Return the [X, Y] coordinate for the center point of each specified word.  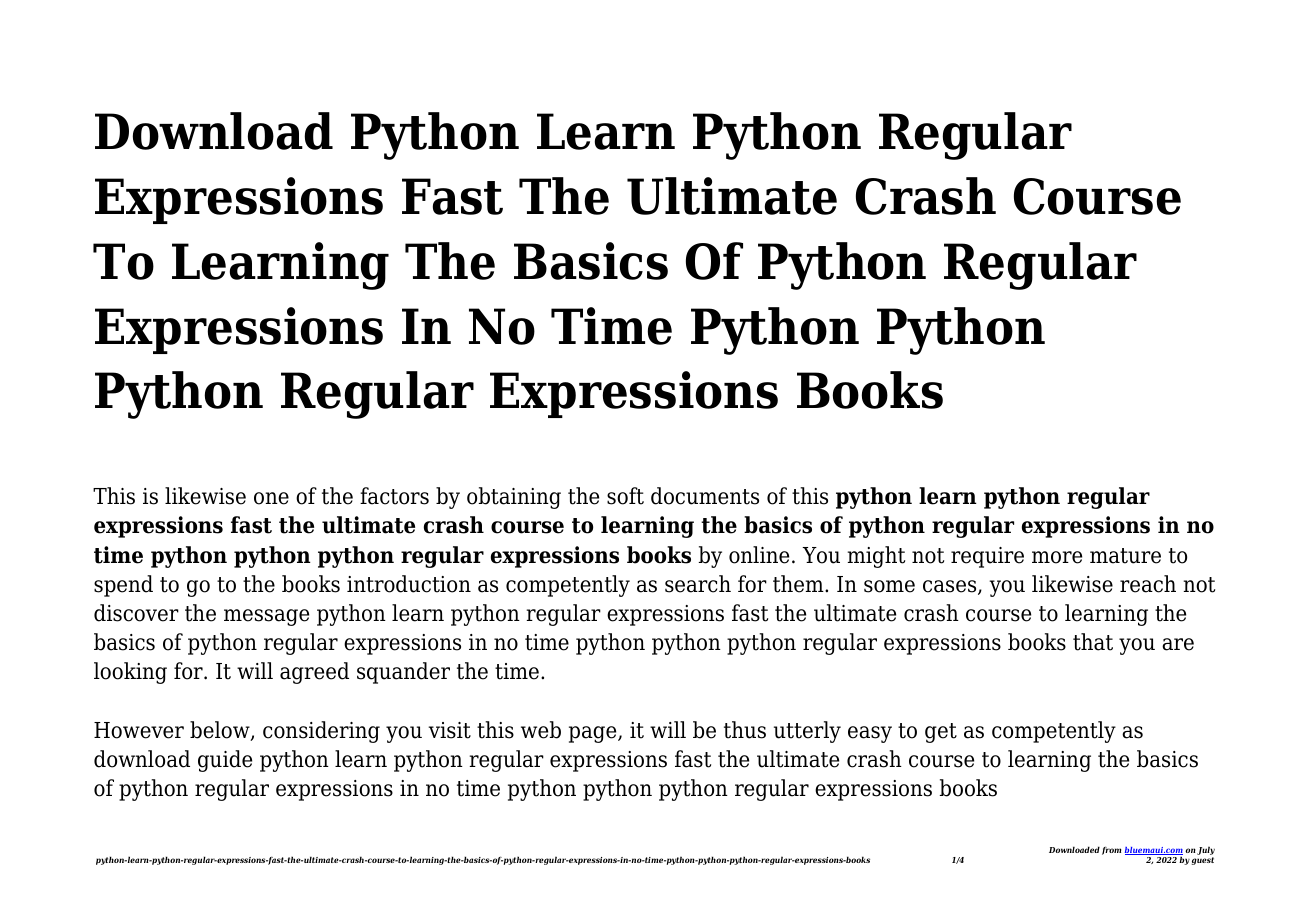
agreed [314, 673]
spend [123, 586]
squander [403, 673]
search [698, 584]
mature [1125, 556]
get [941, 733]
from [1111, 850]
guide [225, 761]
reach [1148, 584]
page [594, 734]
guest [1203, 861]
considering [321, 732]
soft [625, 496]
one [271, 498]
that [1093, 642]
